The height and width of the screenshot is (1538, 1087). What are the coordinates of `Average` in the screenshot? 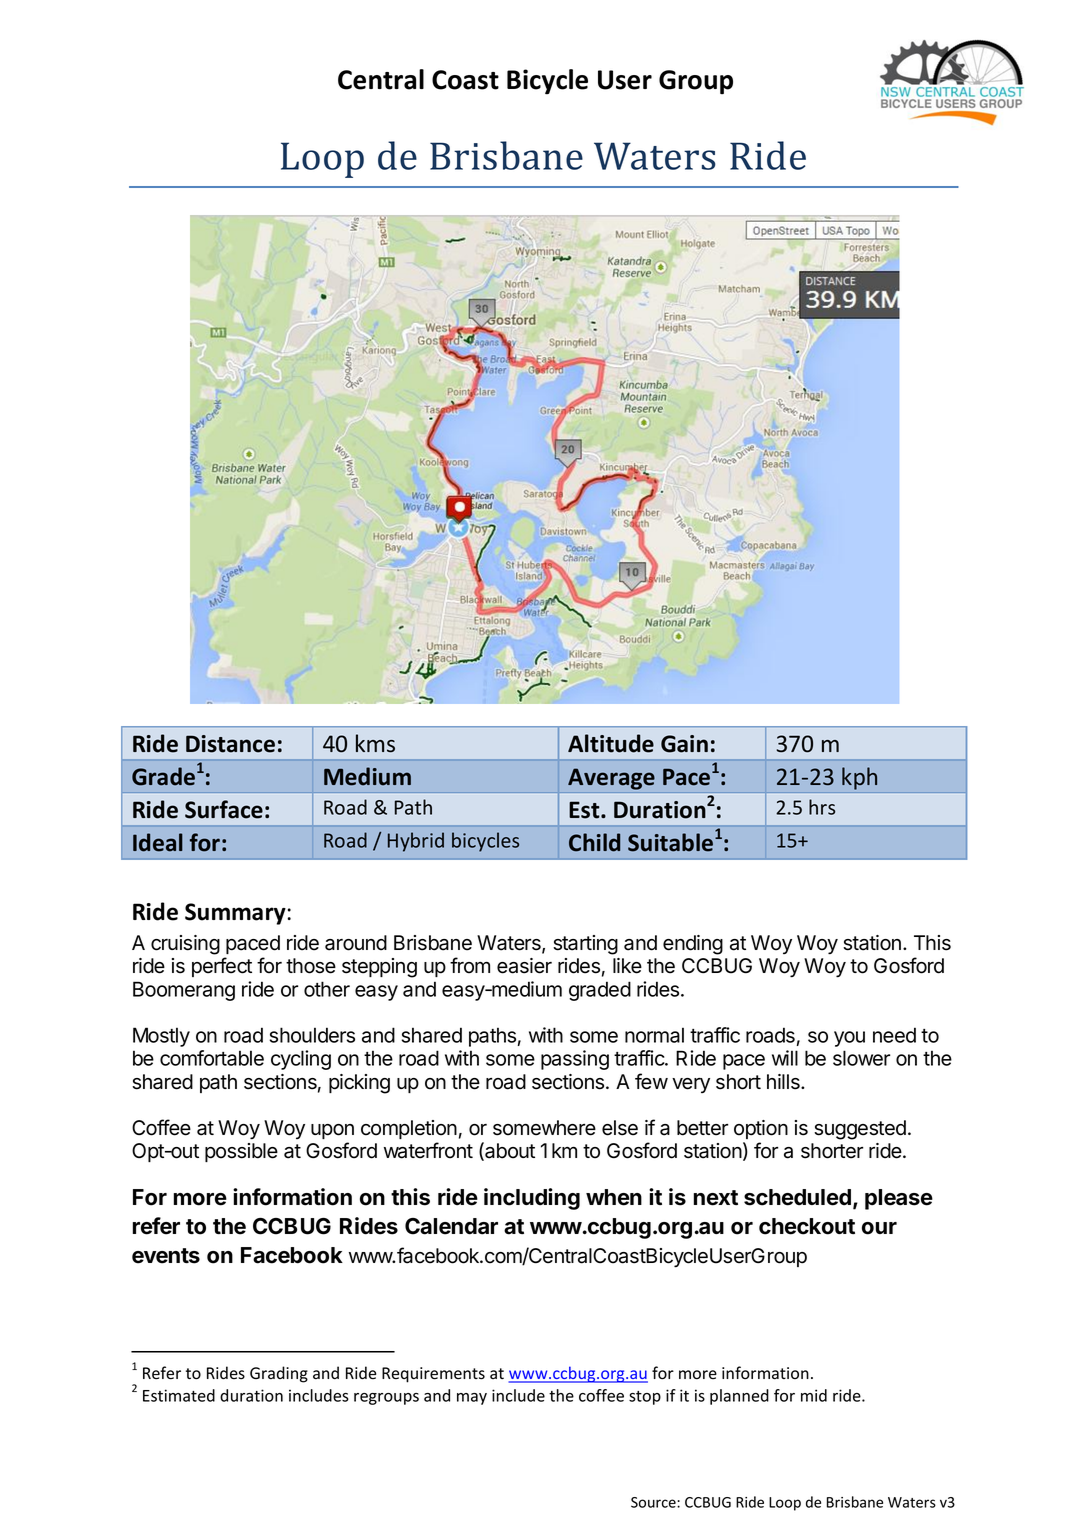 It's located at (611, 779).
